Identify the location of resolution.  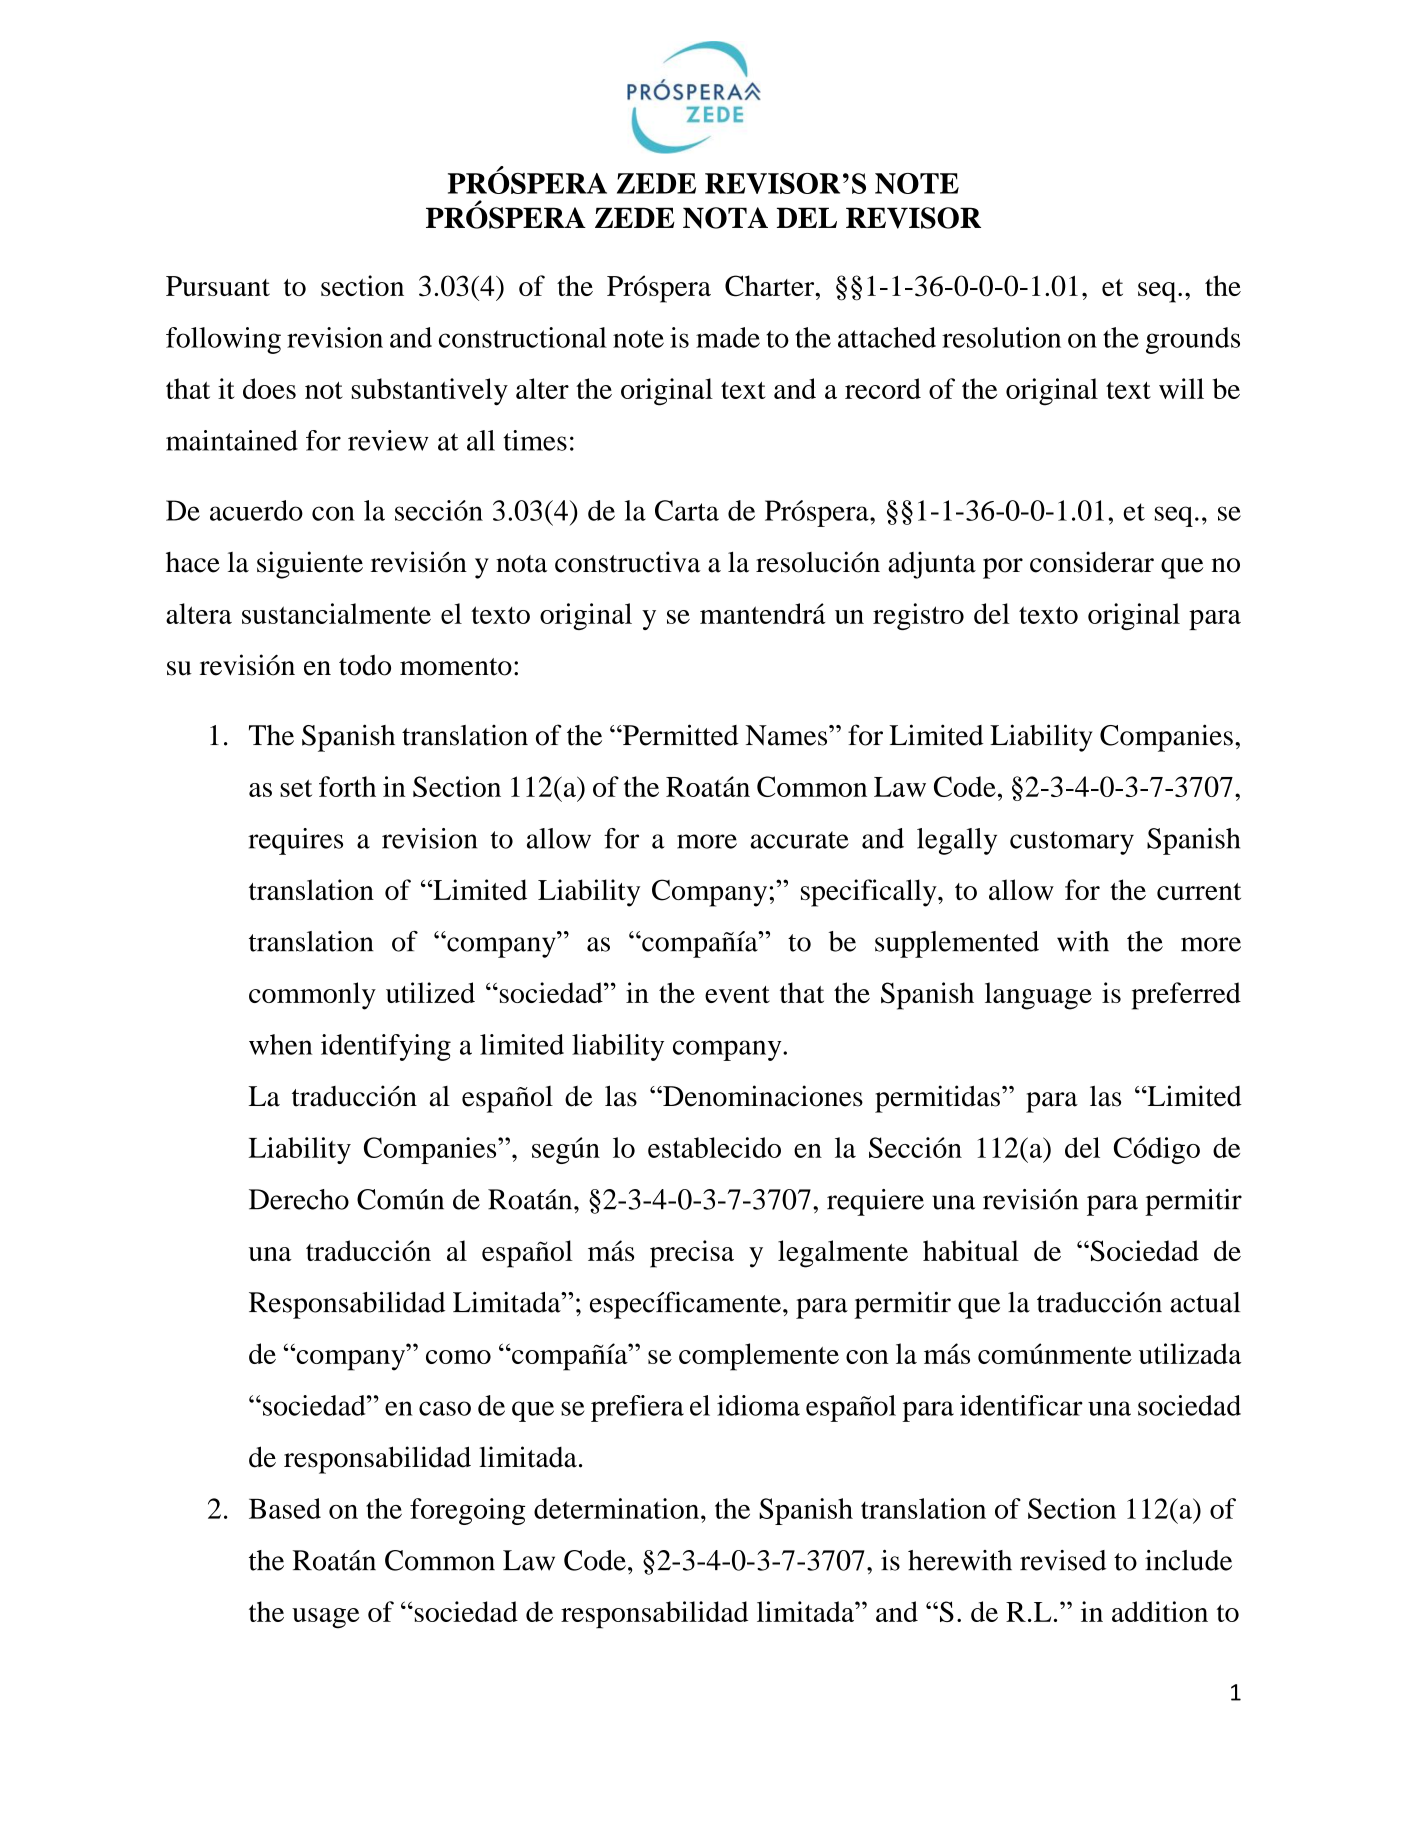
(1001, 337).
